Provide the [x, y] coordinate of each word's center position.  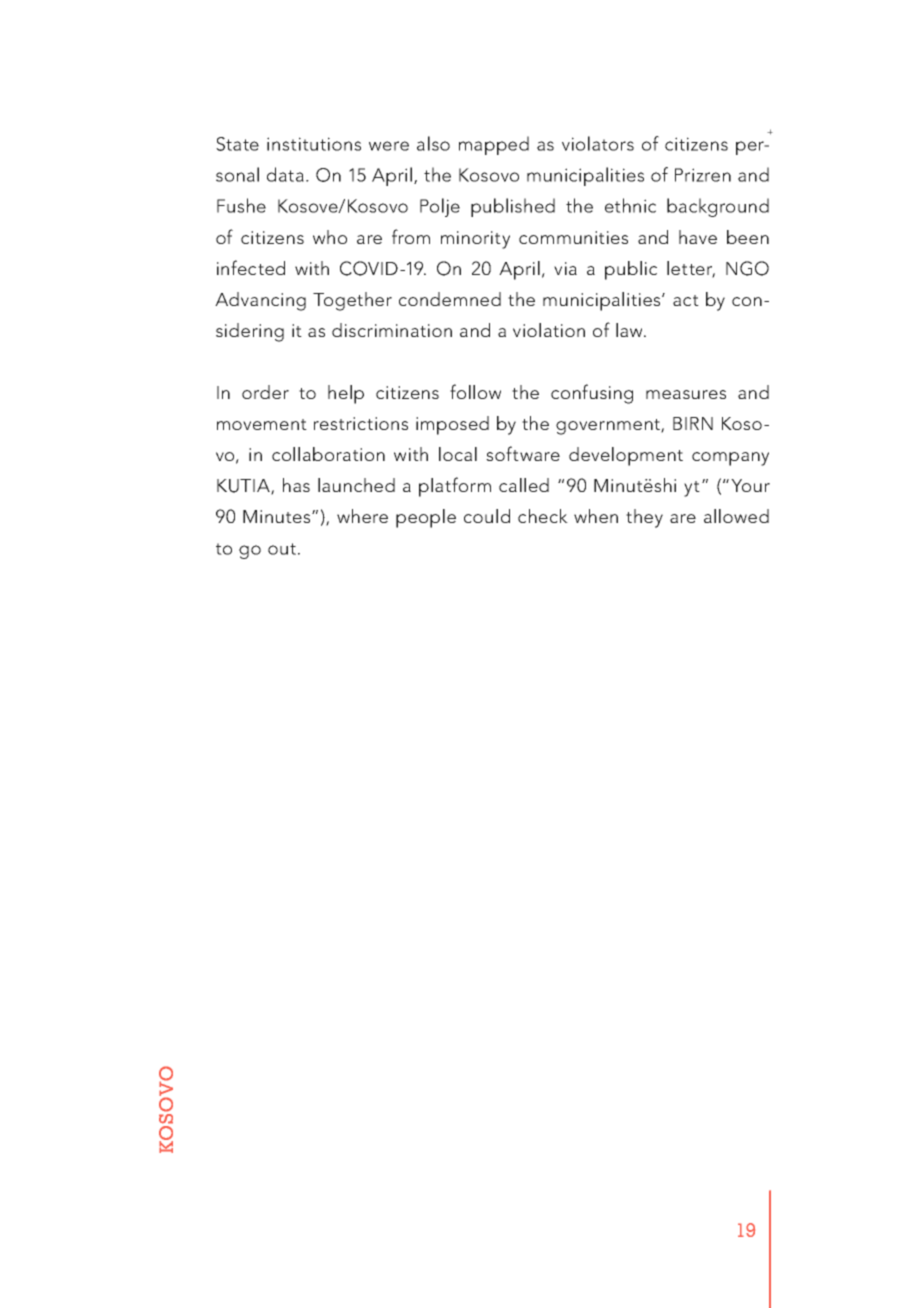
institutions [314, 144]
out [282, 549]
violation [549, 330]
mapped [494, 145]
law [630, 330]
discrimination [392, 330]
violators [598, 143]
